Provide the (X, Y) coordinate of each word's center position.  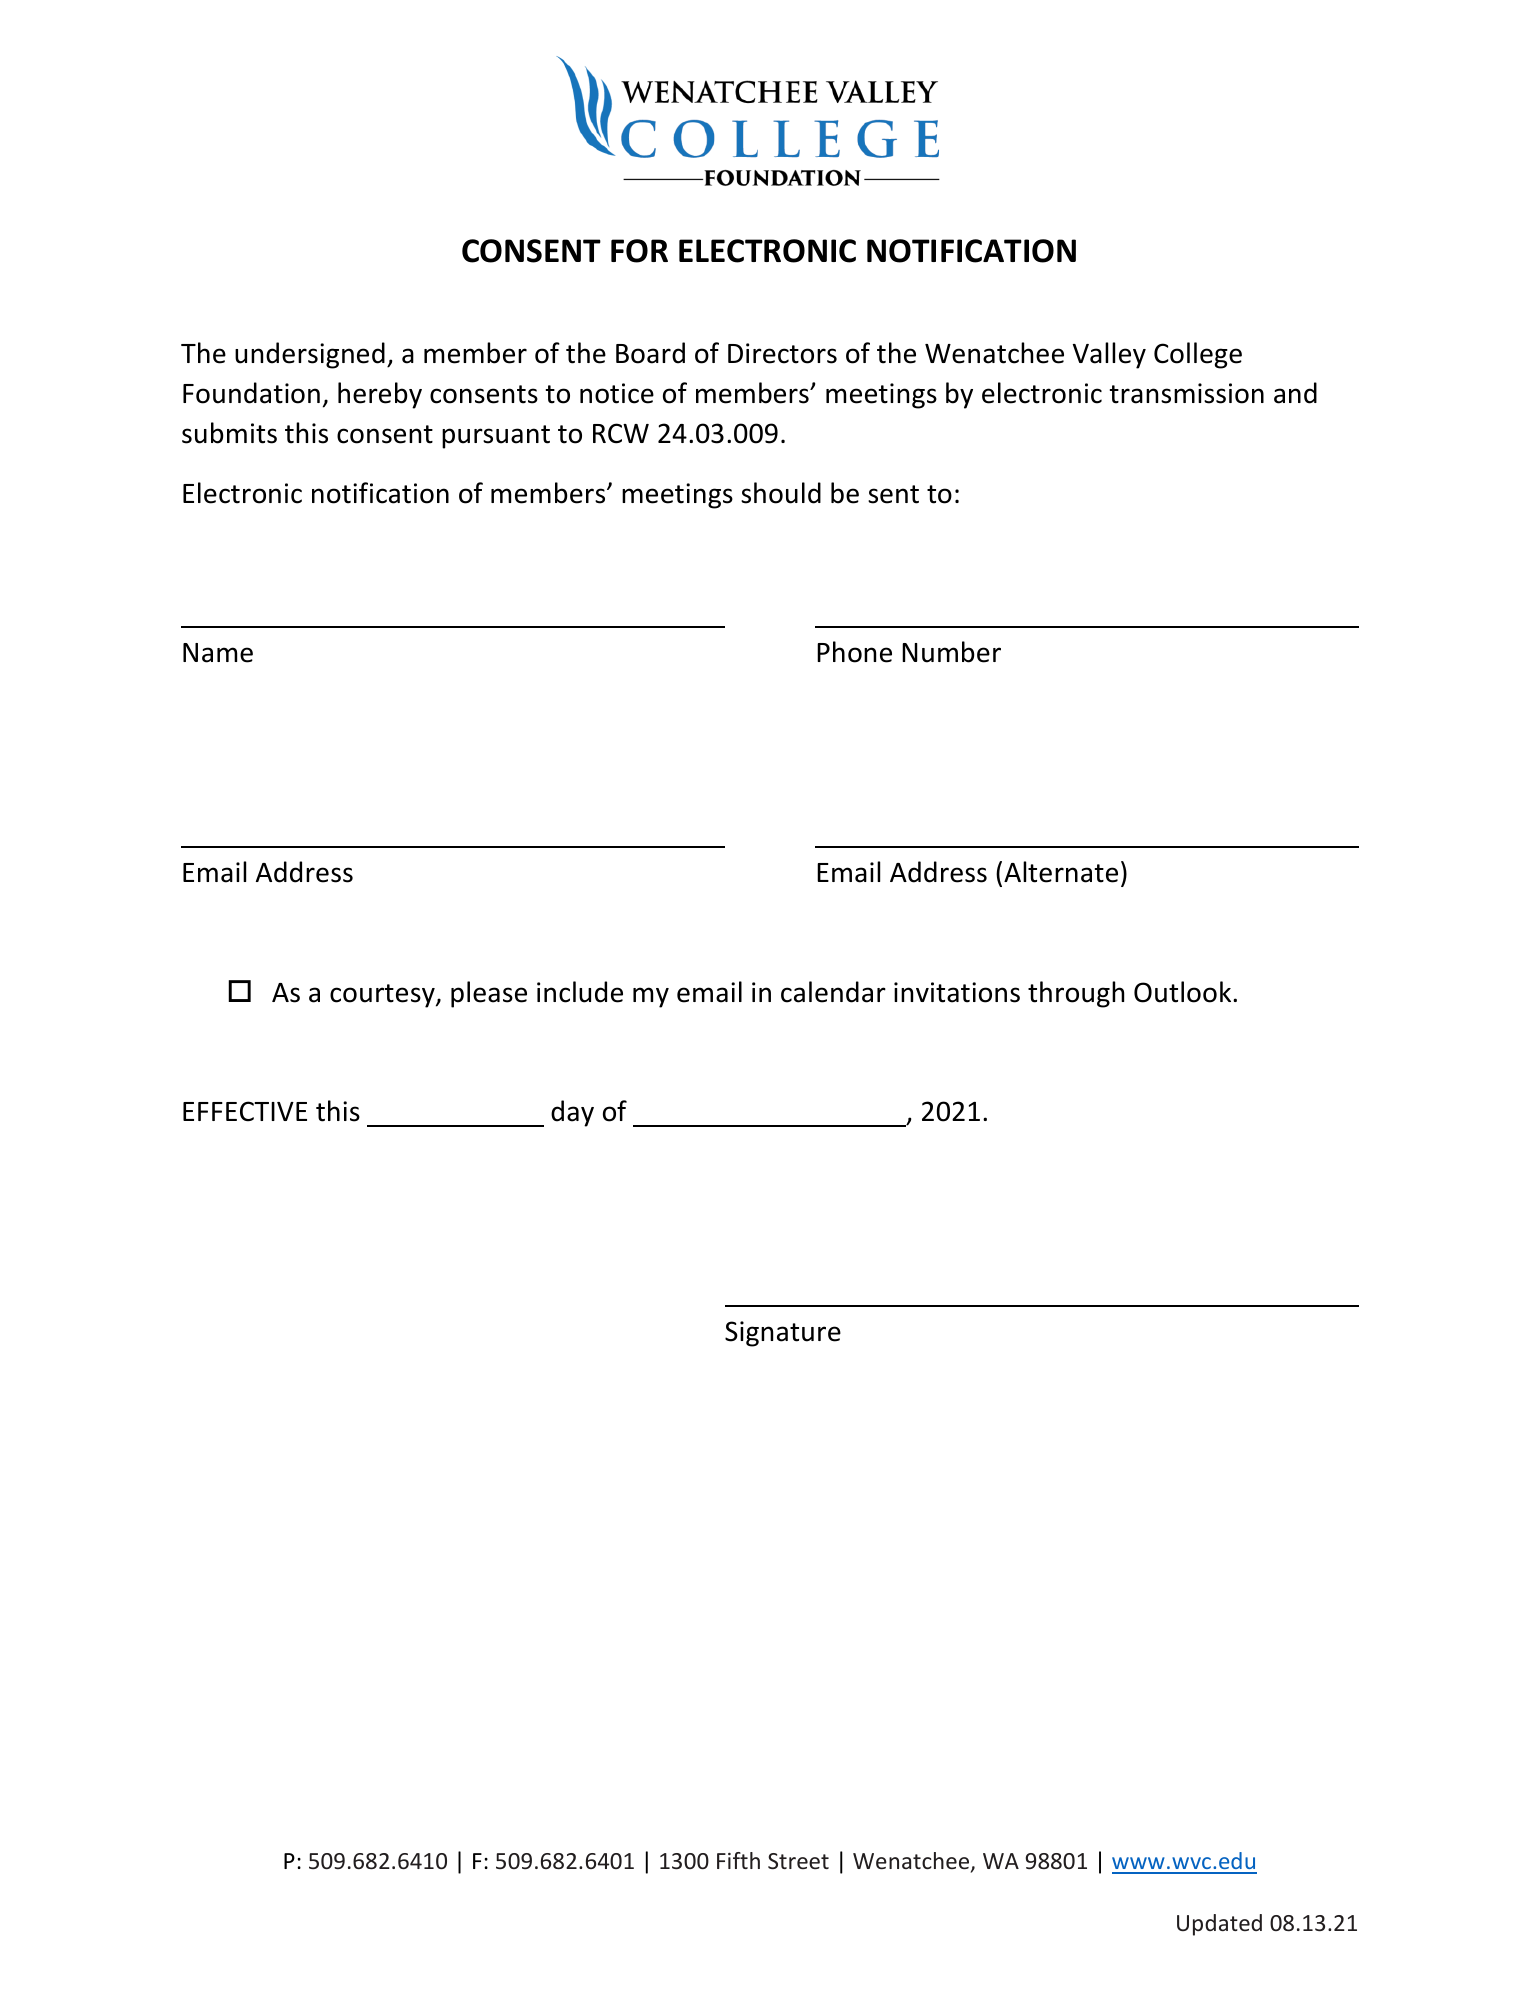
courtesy (383, 996)
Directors (782, 353)
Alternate (1061, 872)
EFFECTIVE (245, 1111)
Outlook (1184, 992)
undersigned (310, 355)
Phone (854, 652)
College (1198, 355)
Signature (783, 1334)
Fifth (738, 1860)
